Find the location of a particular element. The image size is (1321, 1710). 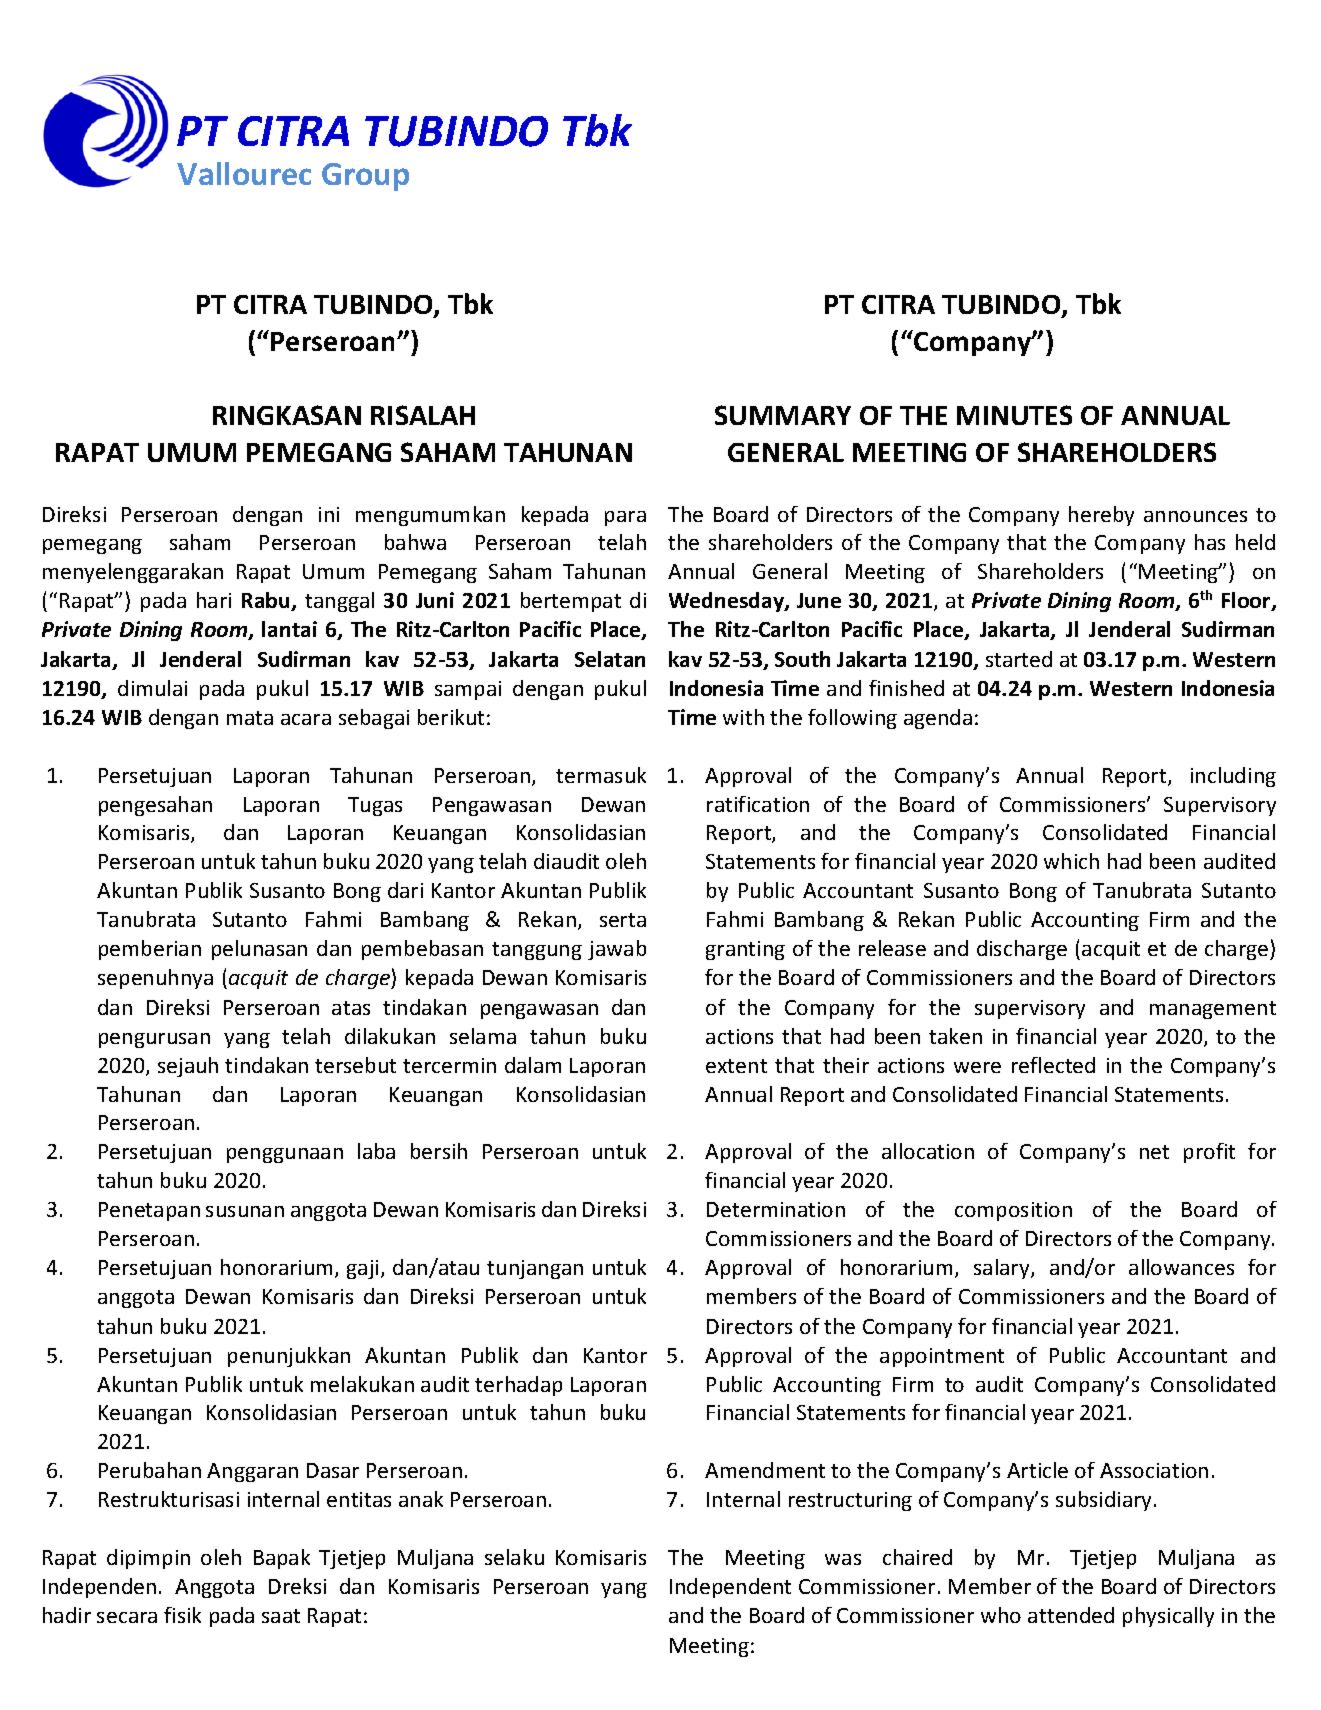

saat is located at coordinates (281, 1616).
